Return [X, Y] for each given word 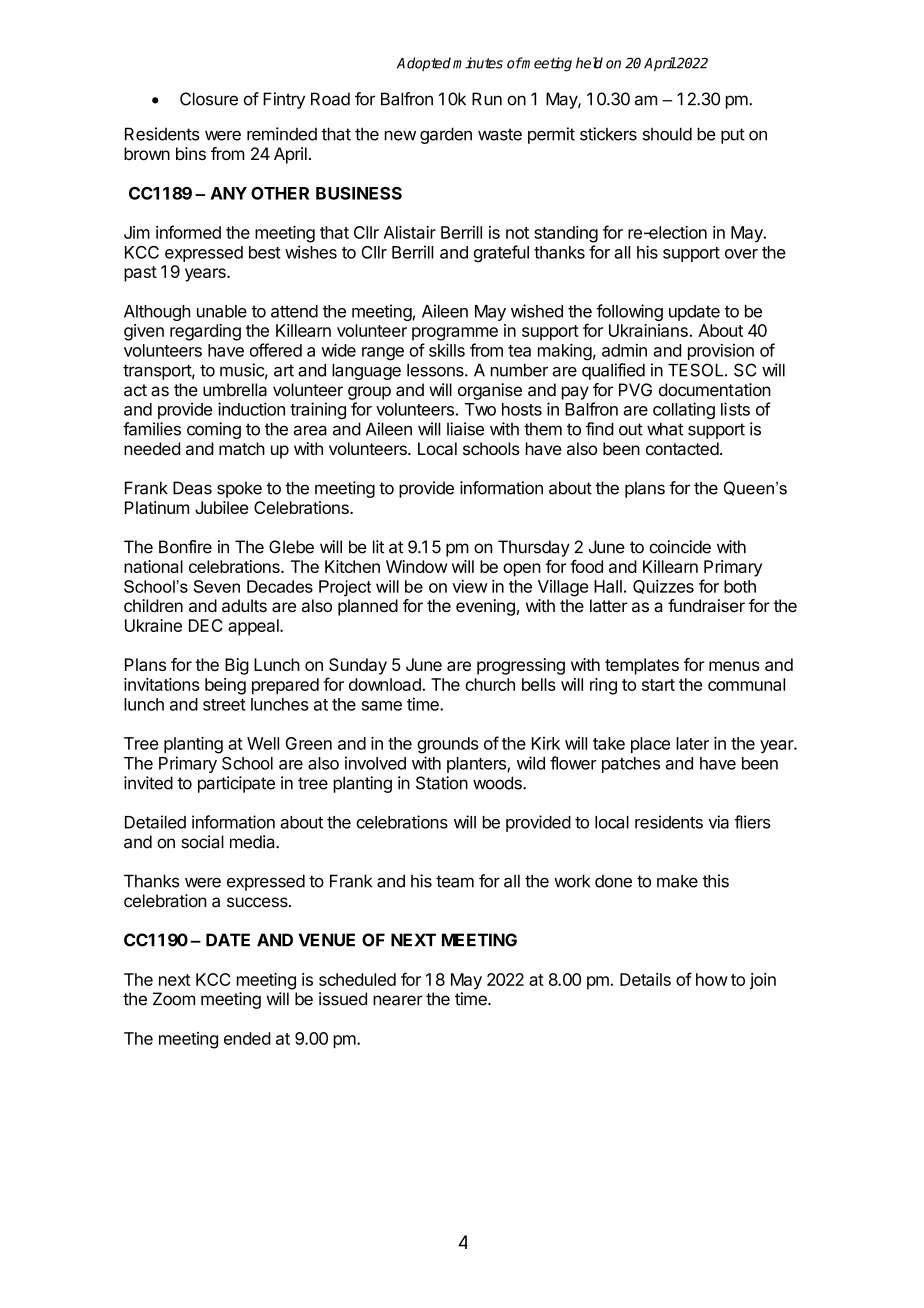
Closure [209, 99]
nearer [398, 1000]
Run [487, 99]
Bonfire [185, 547]
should [667, 134]
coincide [680, 547]
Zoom [174, 999]
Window [416, 566]
